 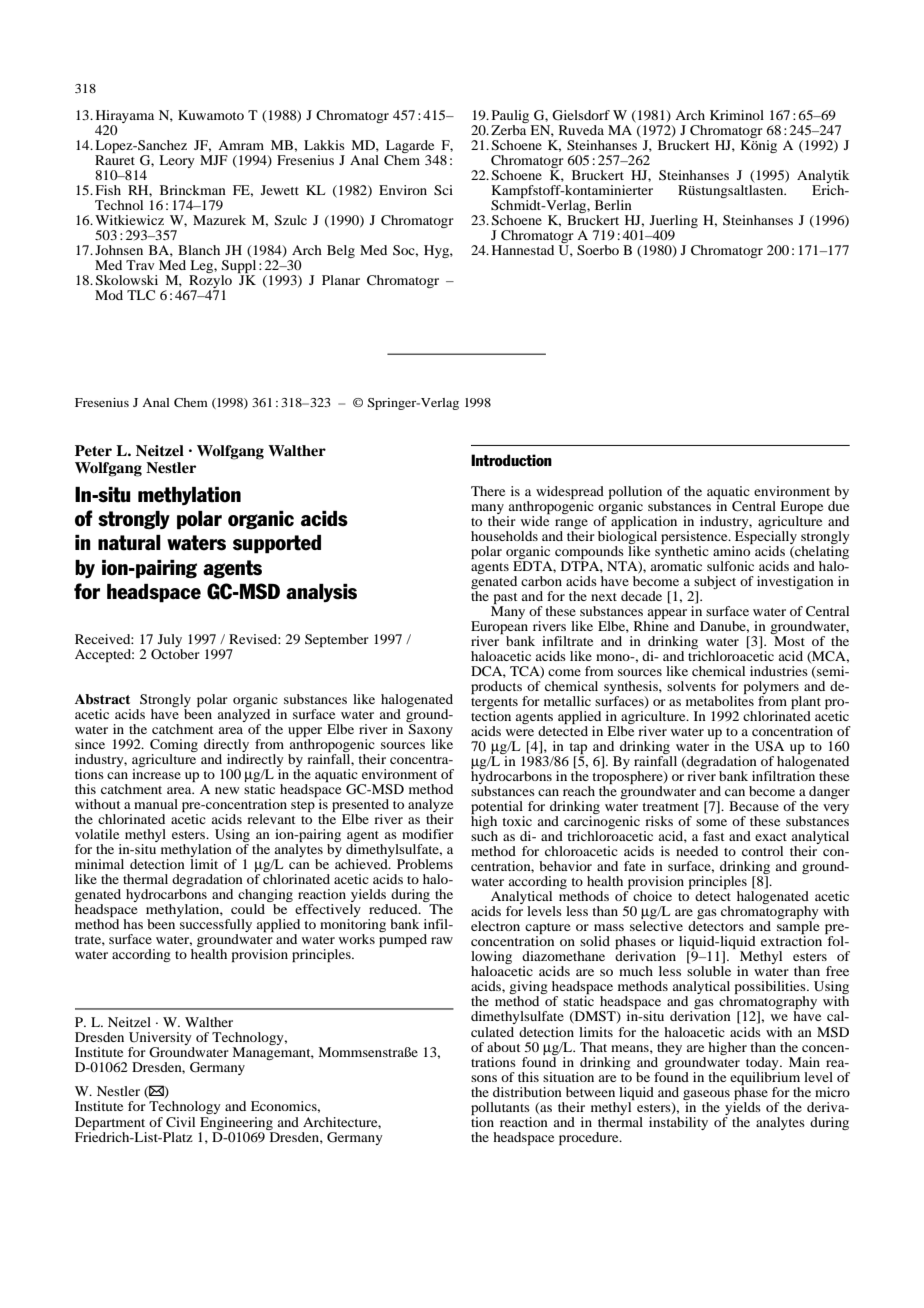 I want to click on pollutants, so click(x=500, y=1108).
